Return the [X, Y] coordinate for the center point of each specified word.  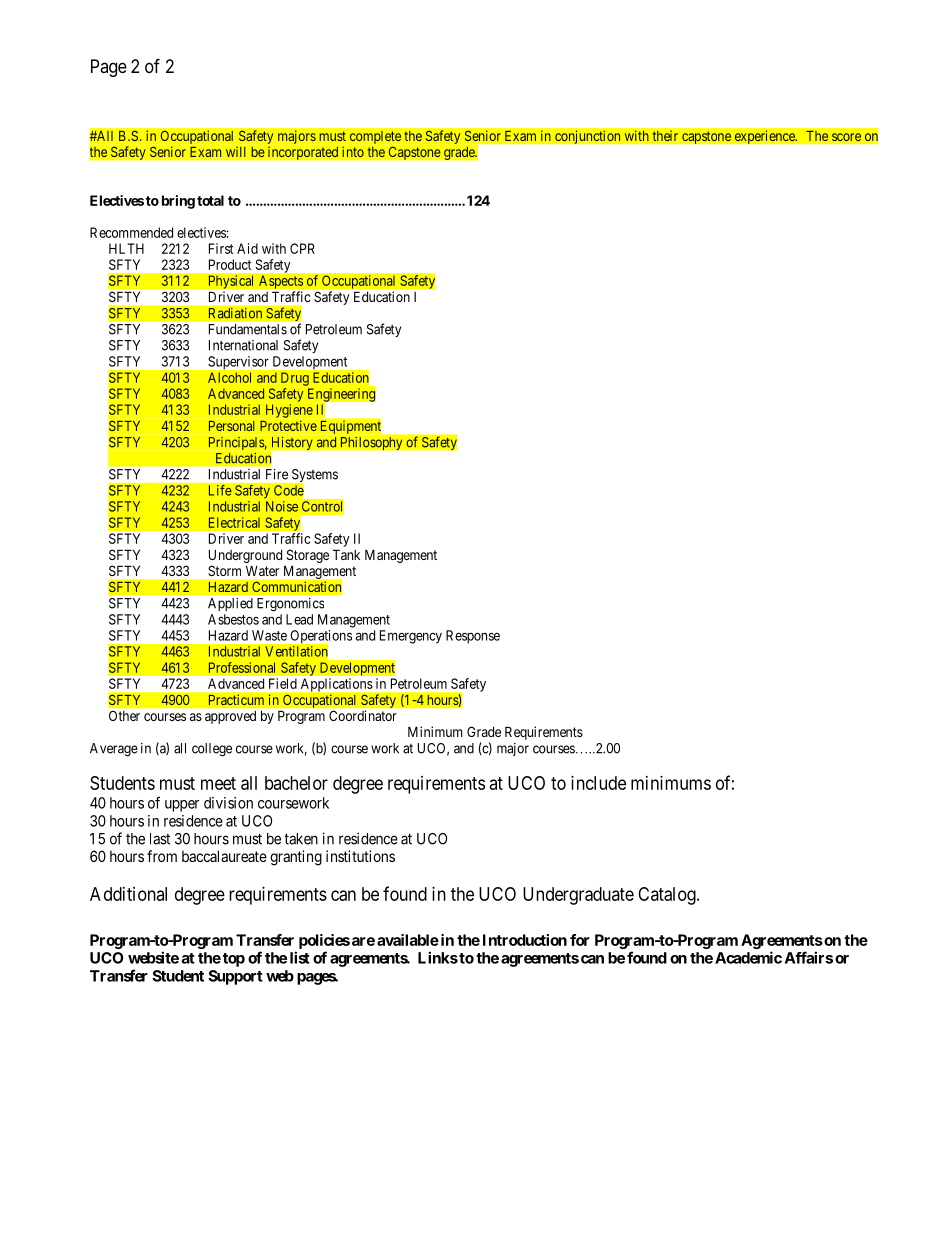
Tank [346, 554]
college [212, 750]
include [598, 783]
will [236, 151]
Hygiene [289, 411]
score [846, 137]
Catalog [668, 896]
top [234, 960]
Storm [224, 571]
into [353, 151]
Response [473, 637]
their [665, 136]
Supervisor [238, 362]
